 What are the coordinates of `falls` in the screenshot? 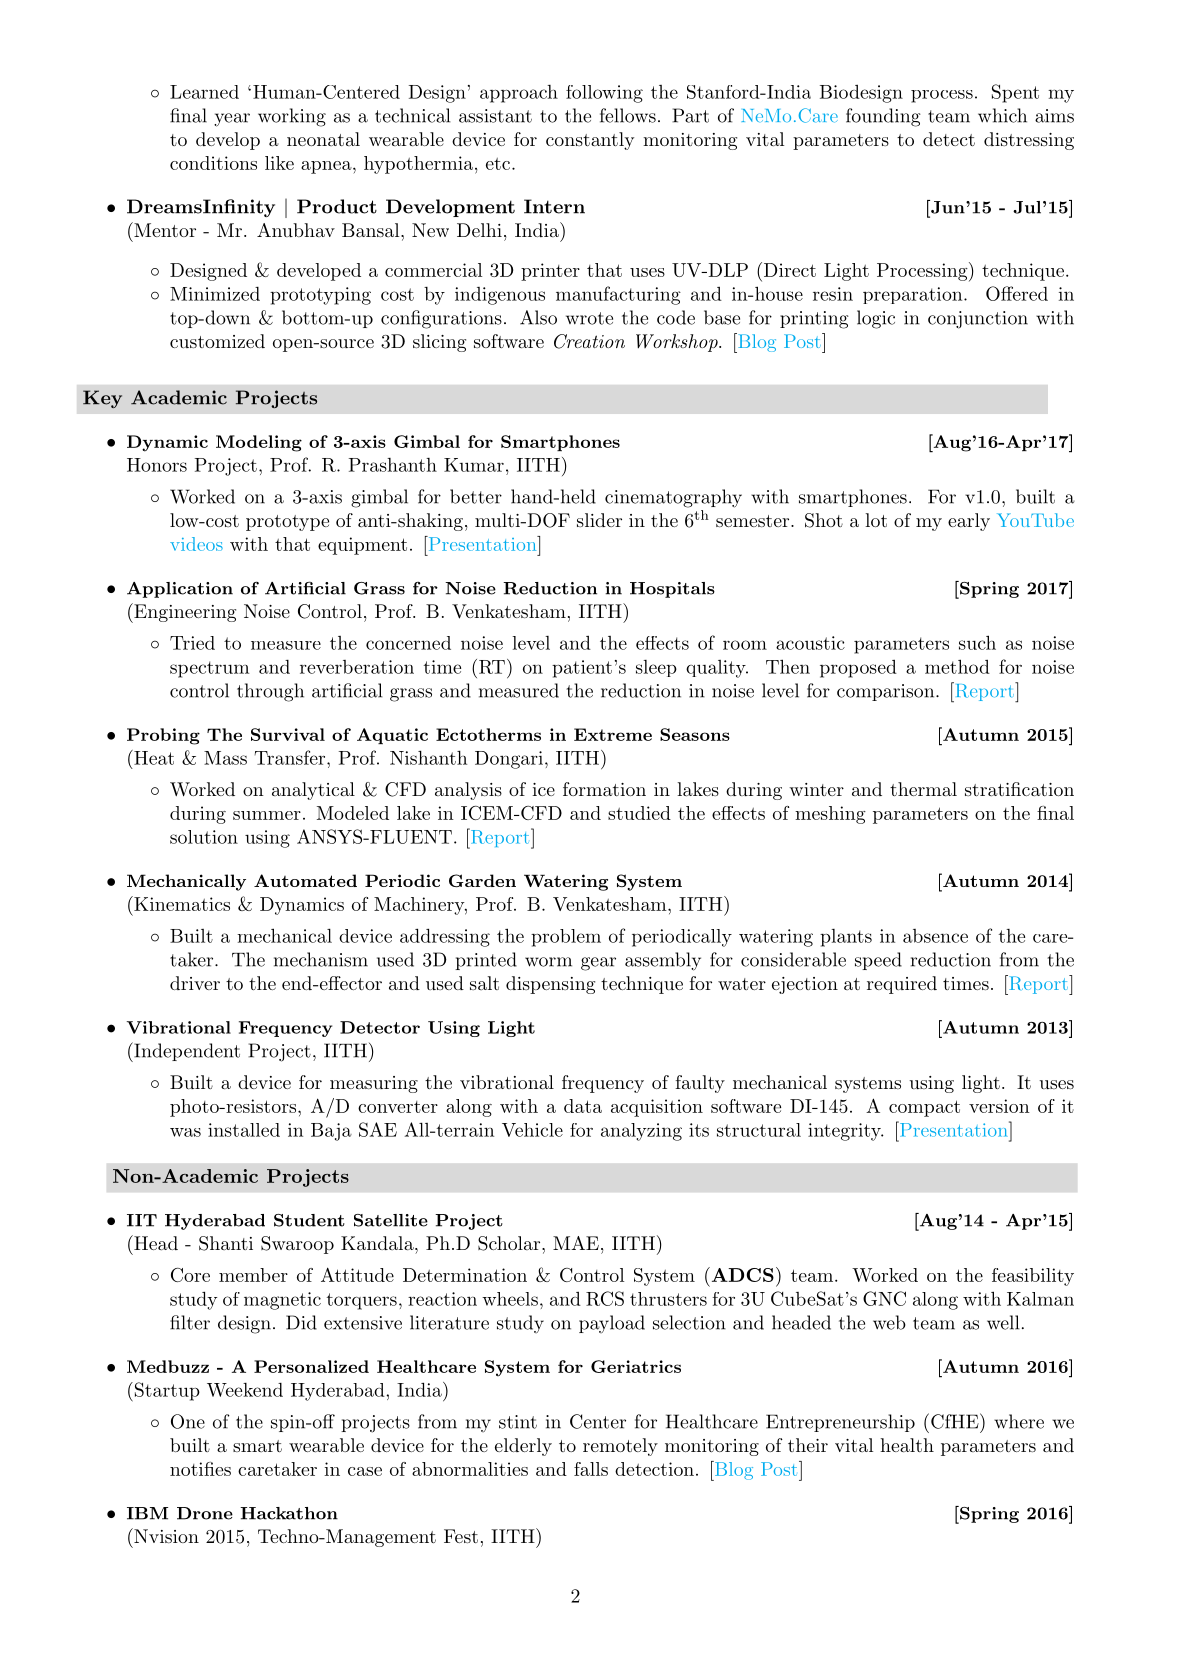 It's located at (591, 1469).
